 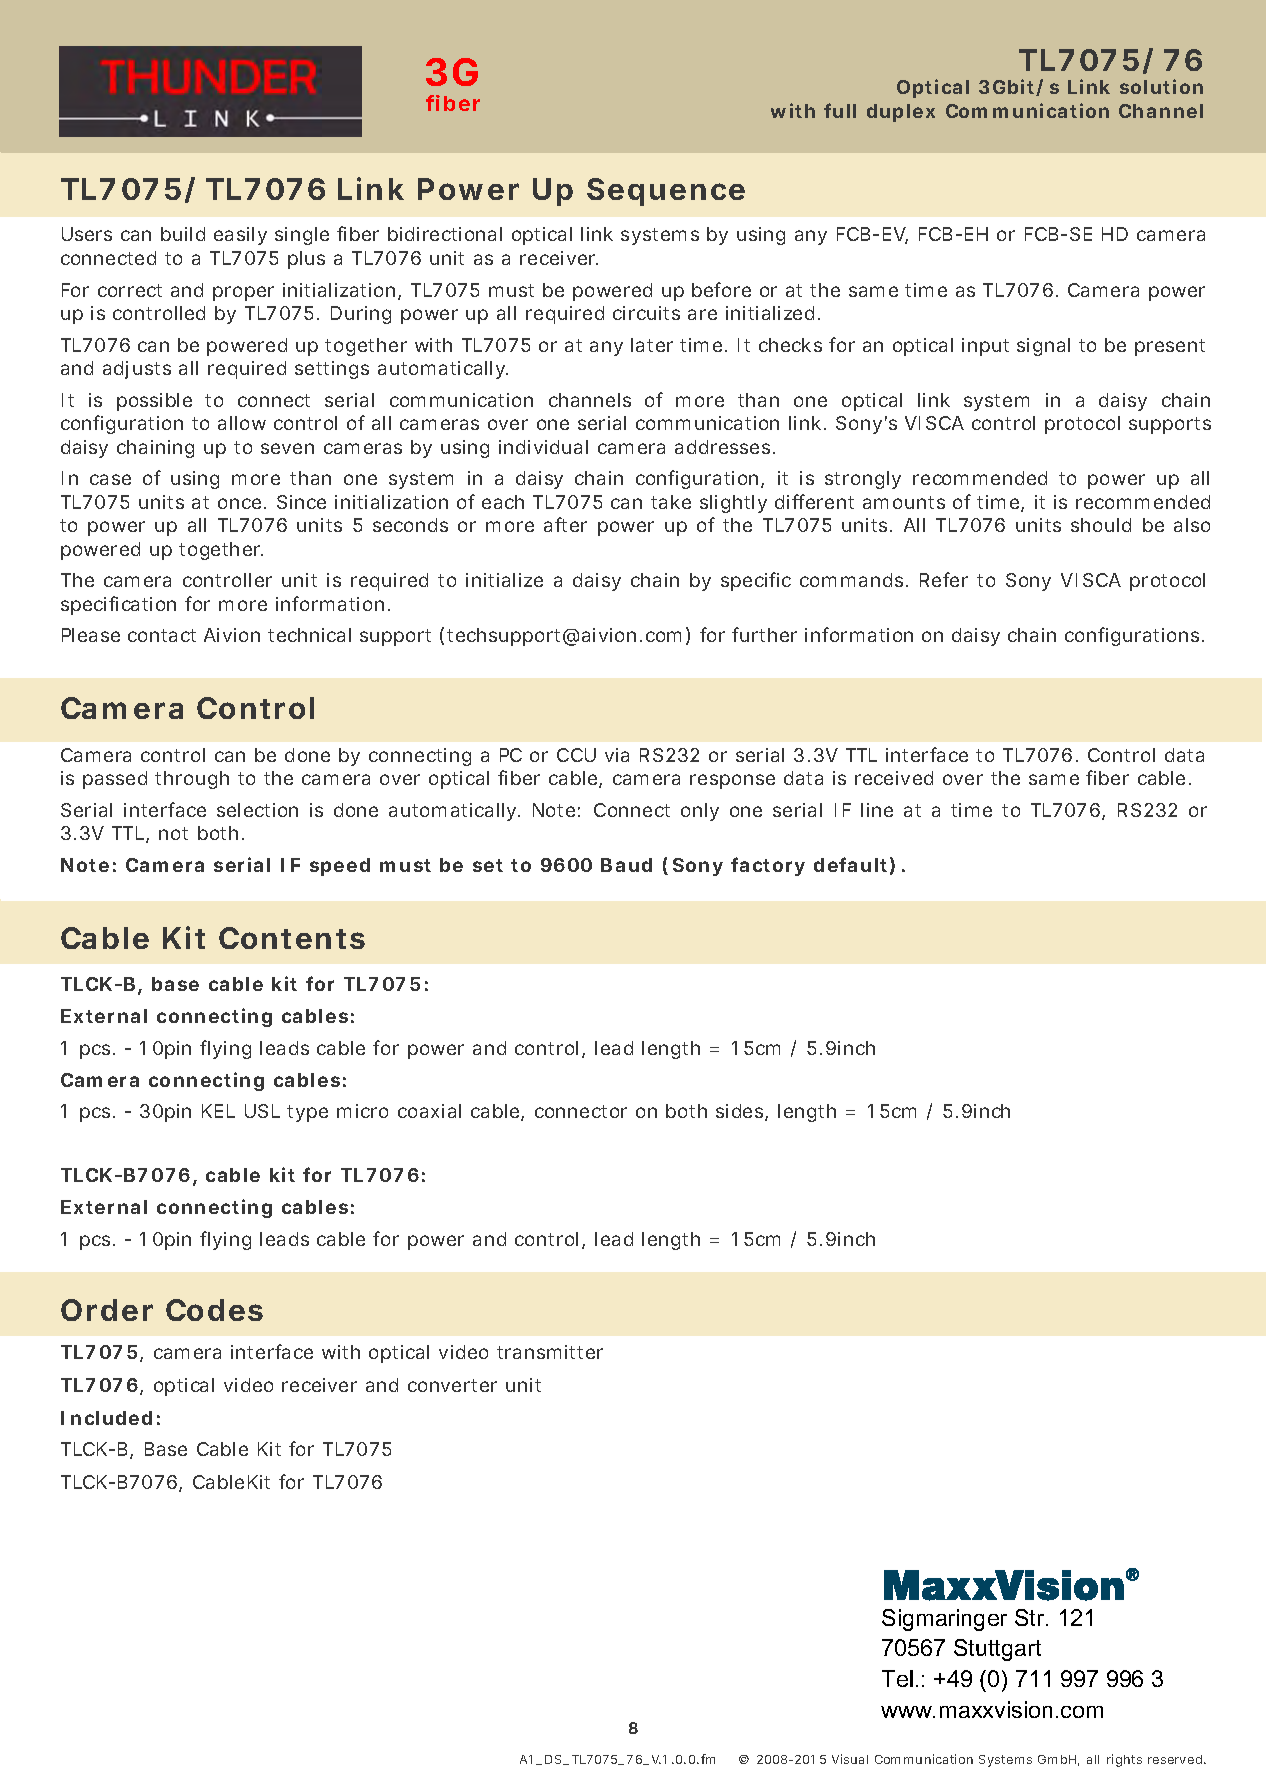 I want to click on Contents, so click(x=292, y=938).
